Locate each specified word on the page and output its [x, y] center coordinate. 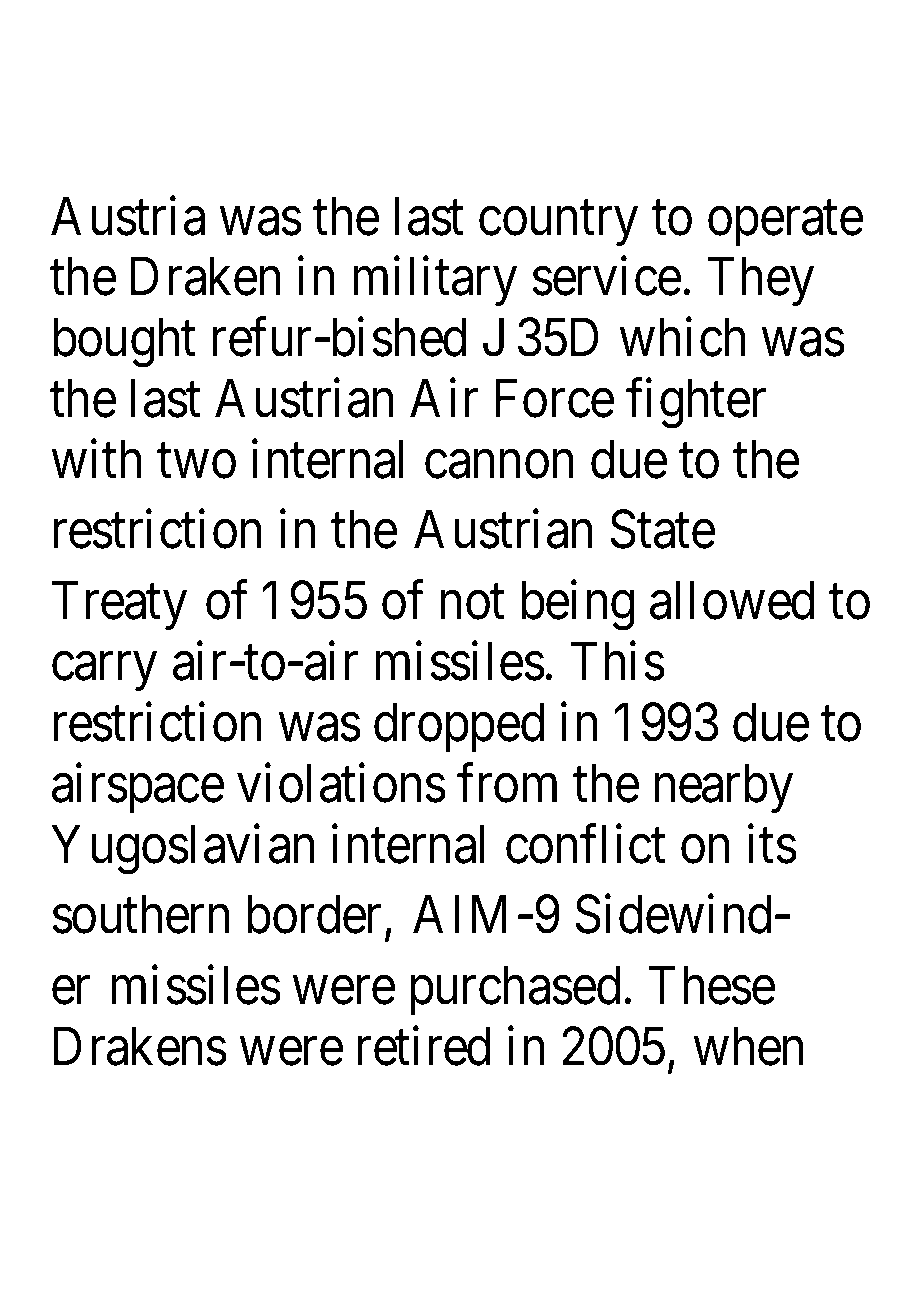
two [196, 462]
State [662, 529]
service [606, 276]
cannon [499, 465]
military [435, 281]
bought [124, 343]
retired [423, 1046]
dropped [459, 727]
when [748, 1046]
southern [140, 914]
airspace [138, 788]
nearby [723, 788]
